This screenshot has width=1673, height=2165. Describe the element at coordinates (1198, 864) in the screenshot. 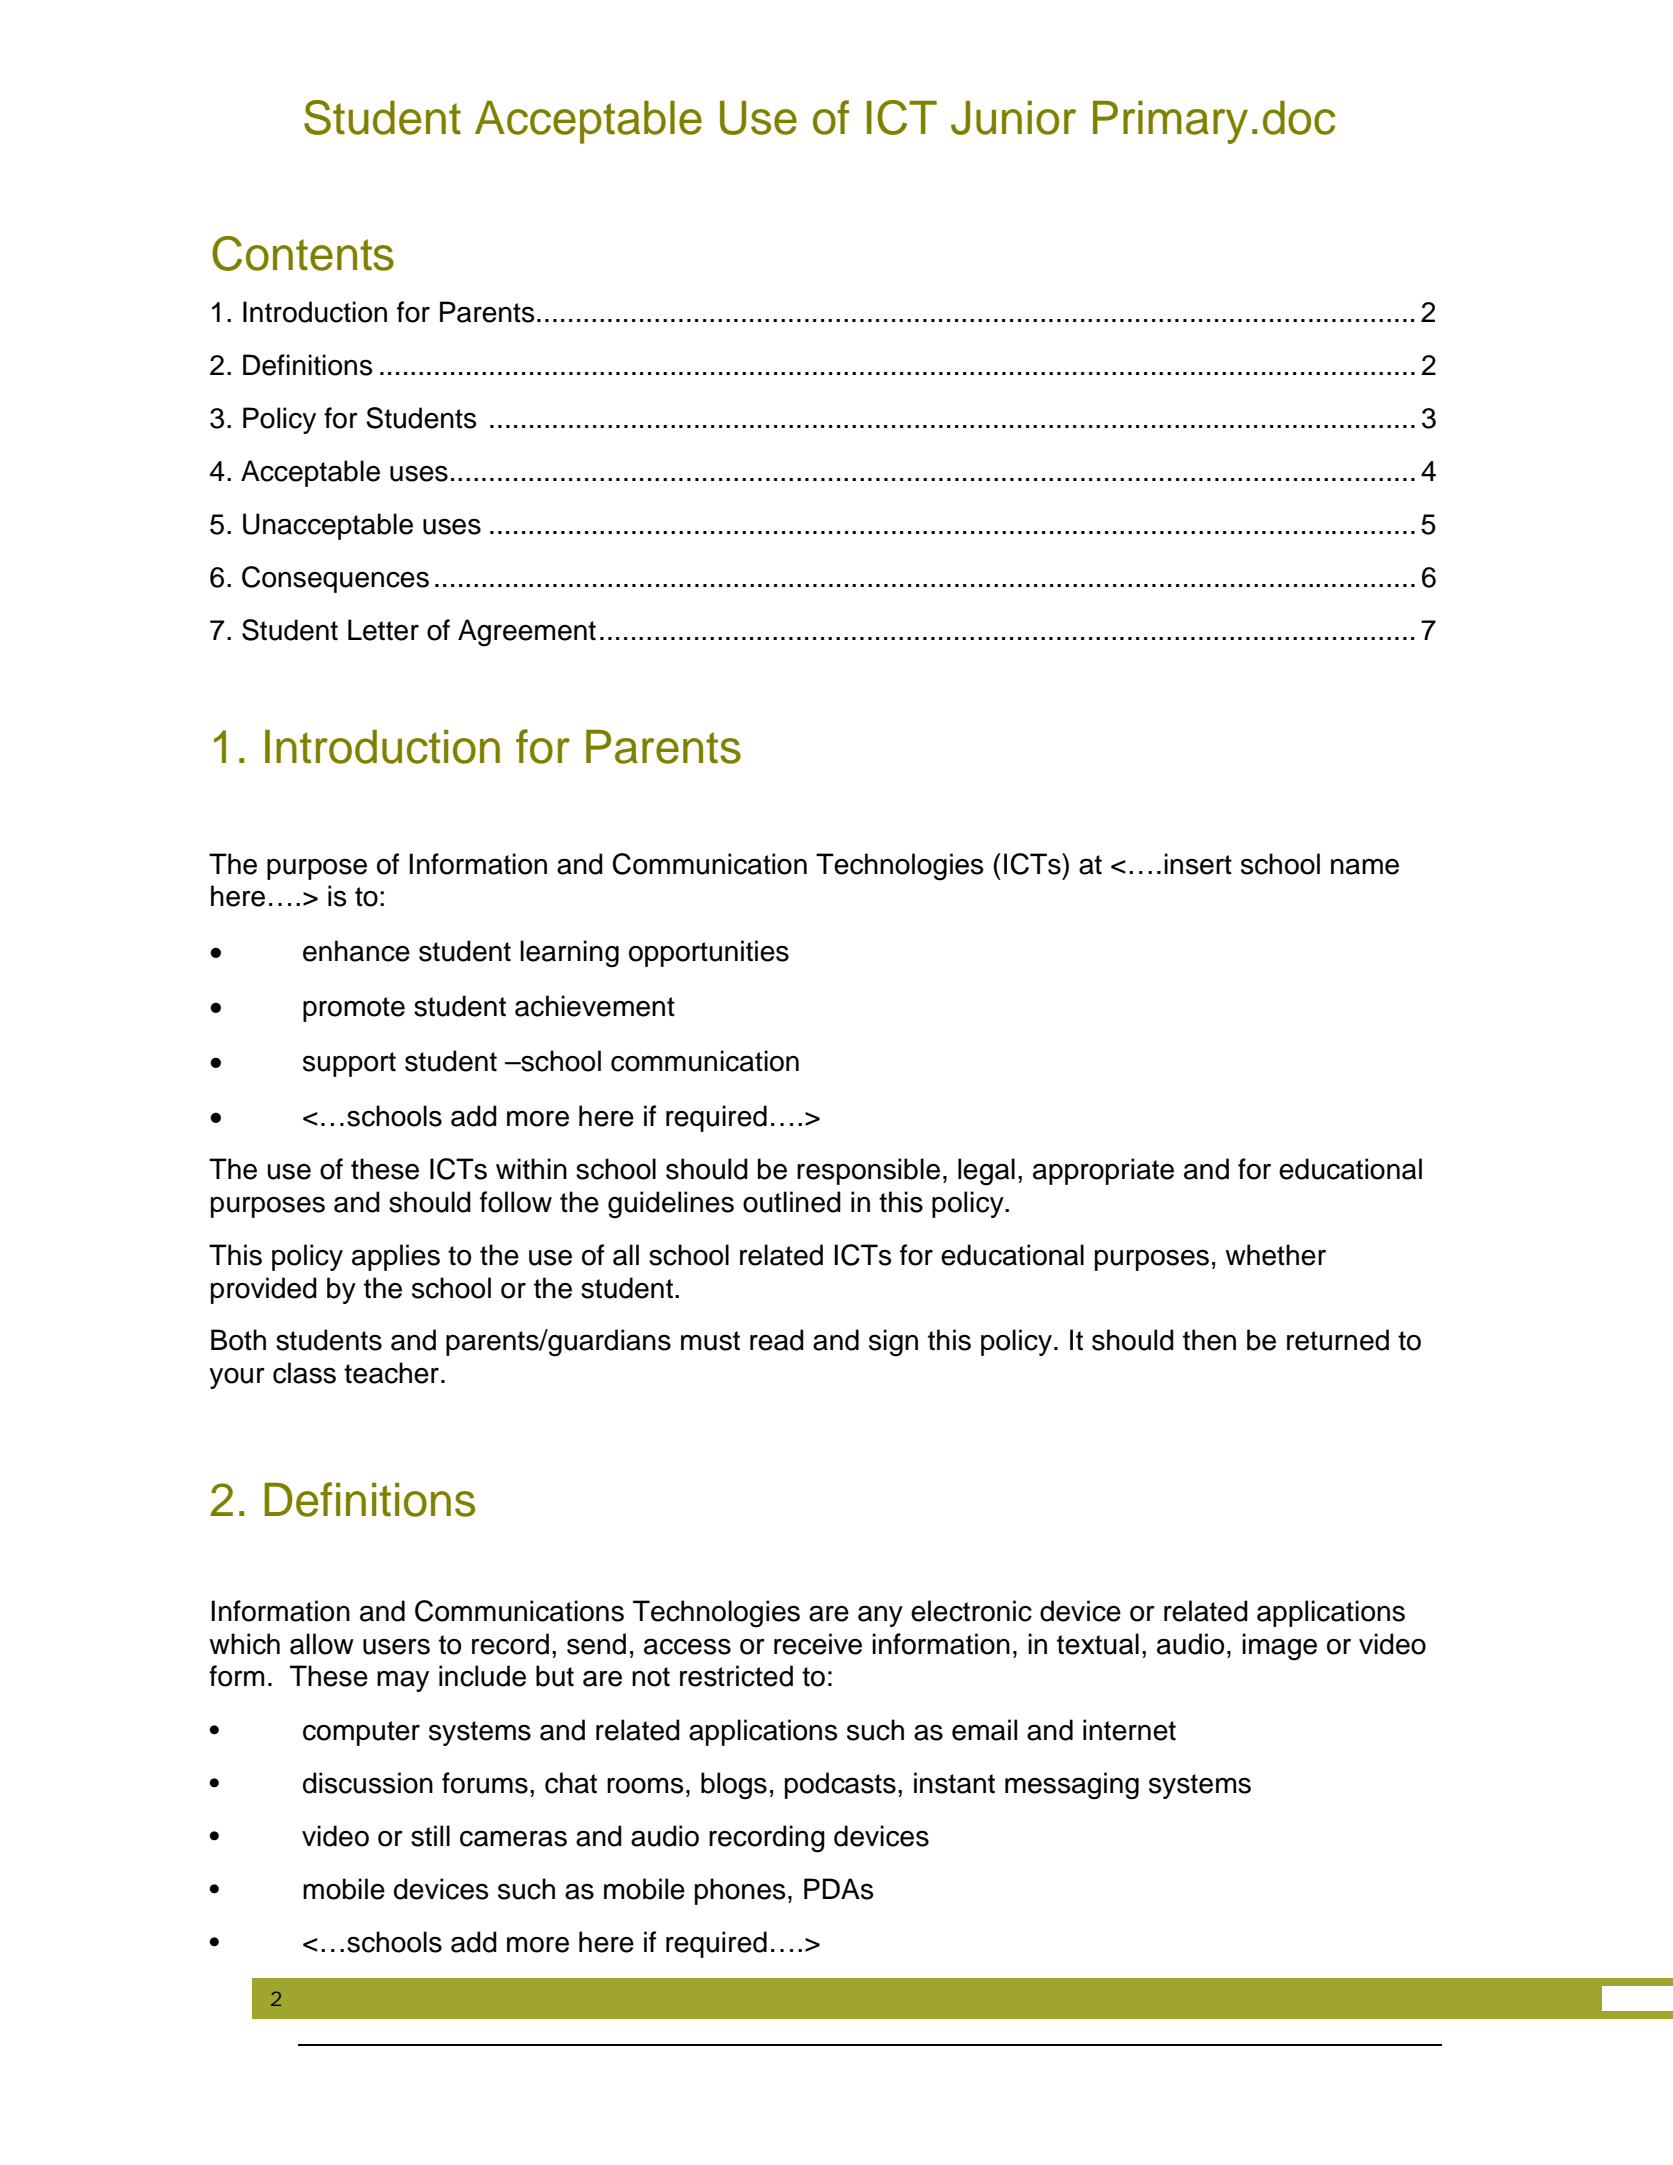

I see `insert` at that location.
